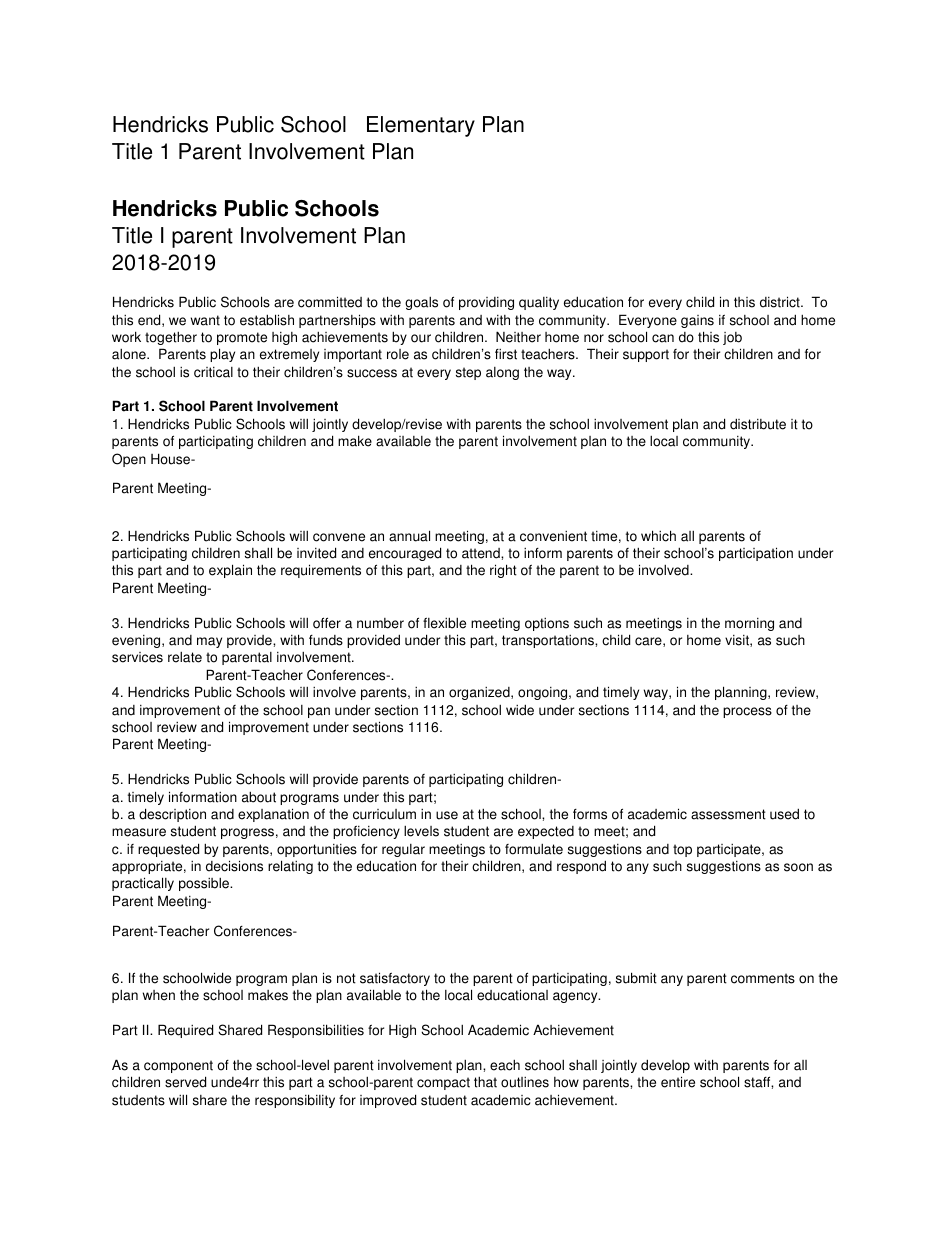 The height and width of the screenshot is (1233, 952). I want to click on compact, so click(443, 1083).
